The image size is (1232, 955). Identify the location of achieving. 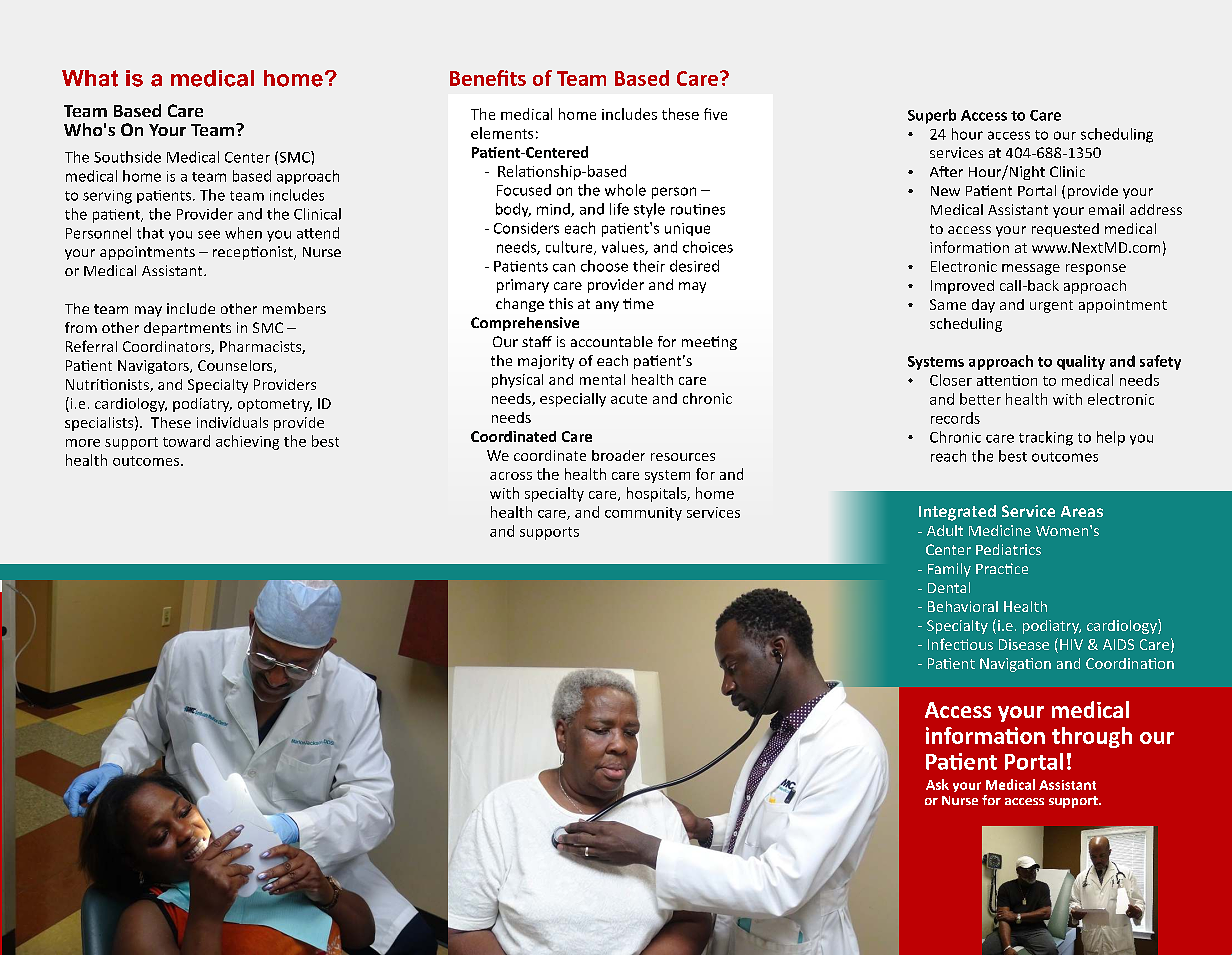
(247, 442).
